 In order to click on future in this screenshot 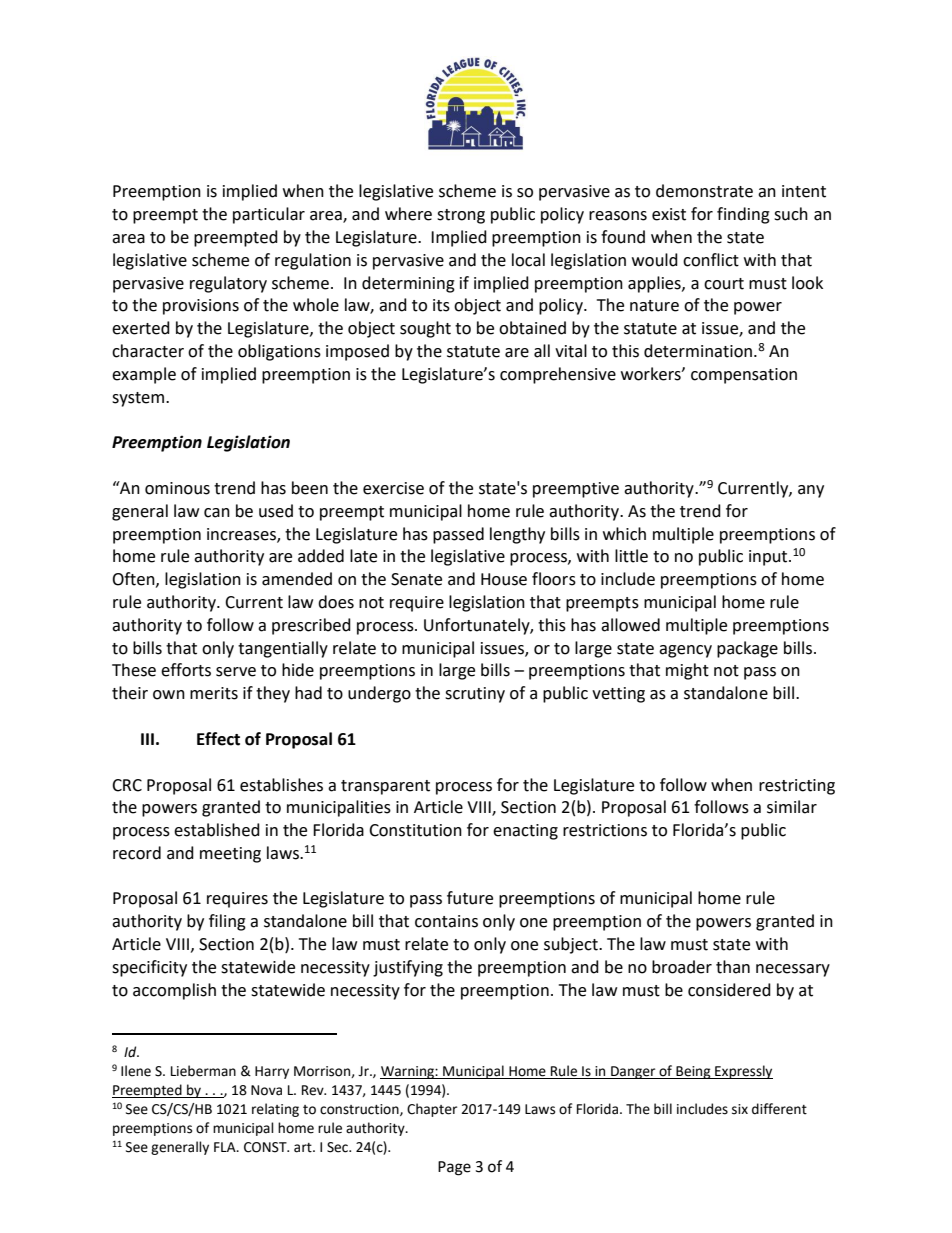, I will do `click(470, 898)`.
